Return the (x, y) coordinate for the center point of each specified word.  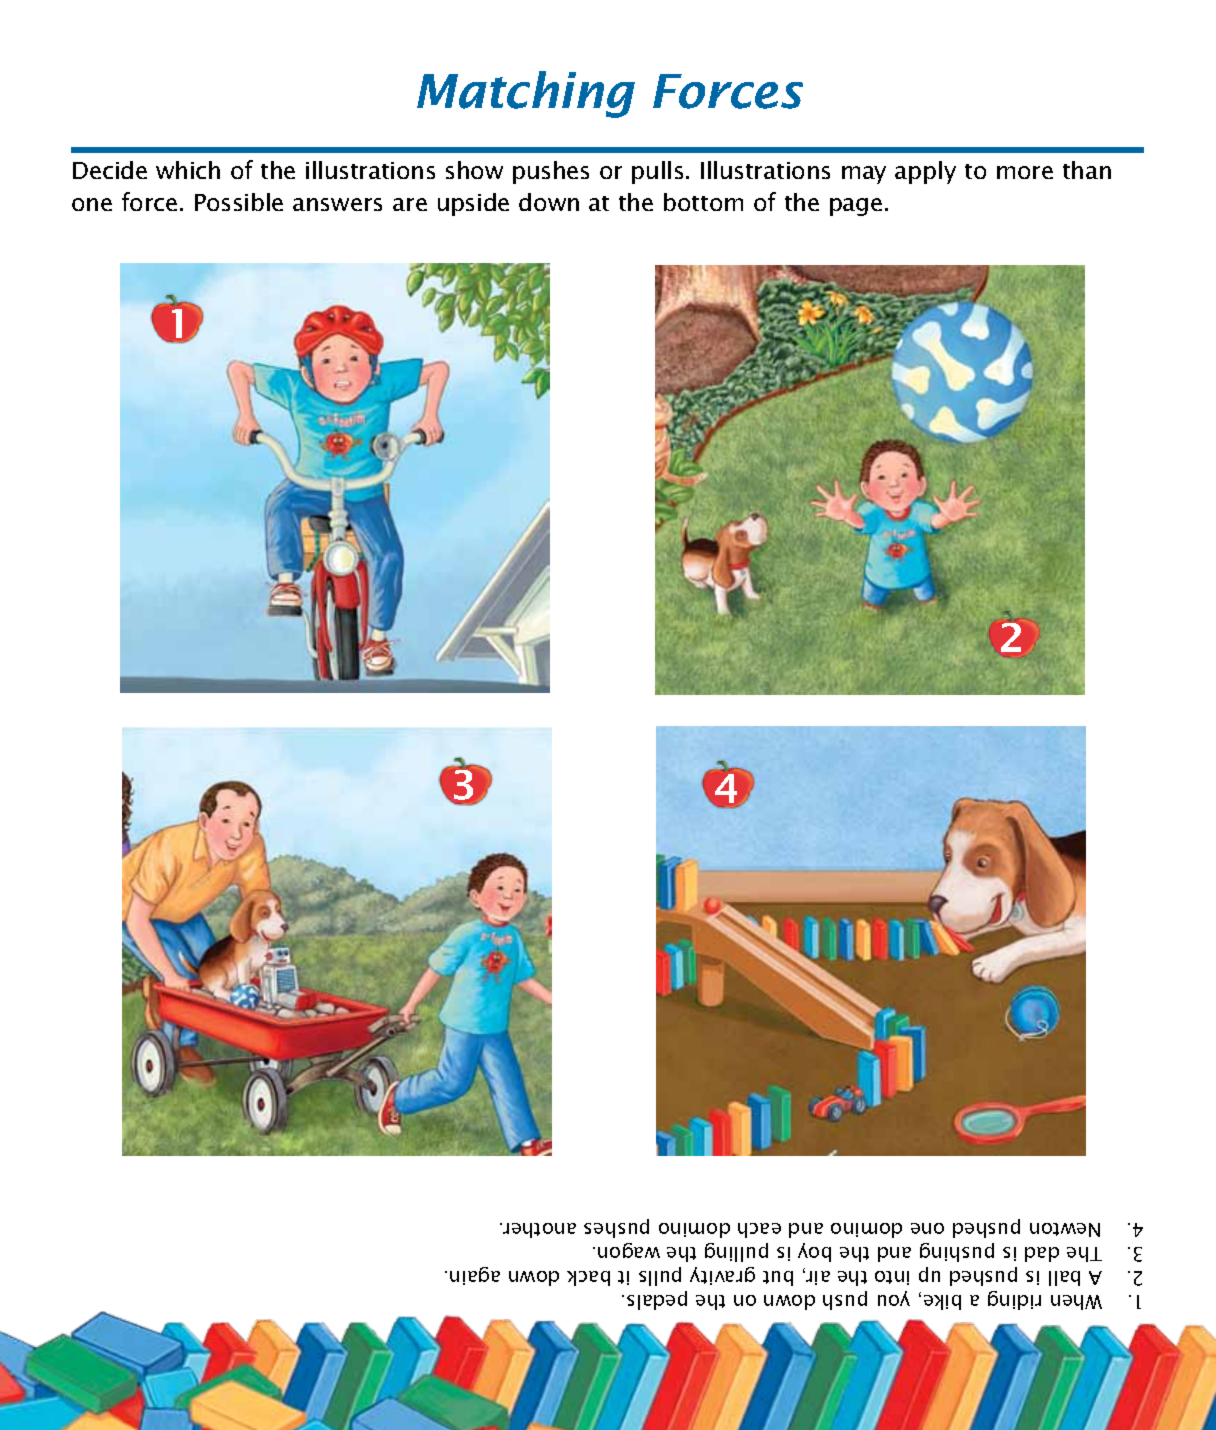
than (1087, 170)
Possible (239, 202)
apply (925, 172)
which (188, 170)
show (474, 170)
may (864, 175)
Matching (526, 94)
